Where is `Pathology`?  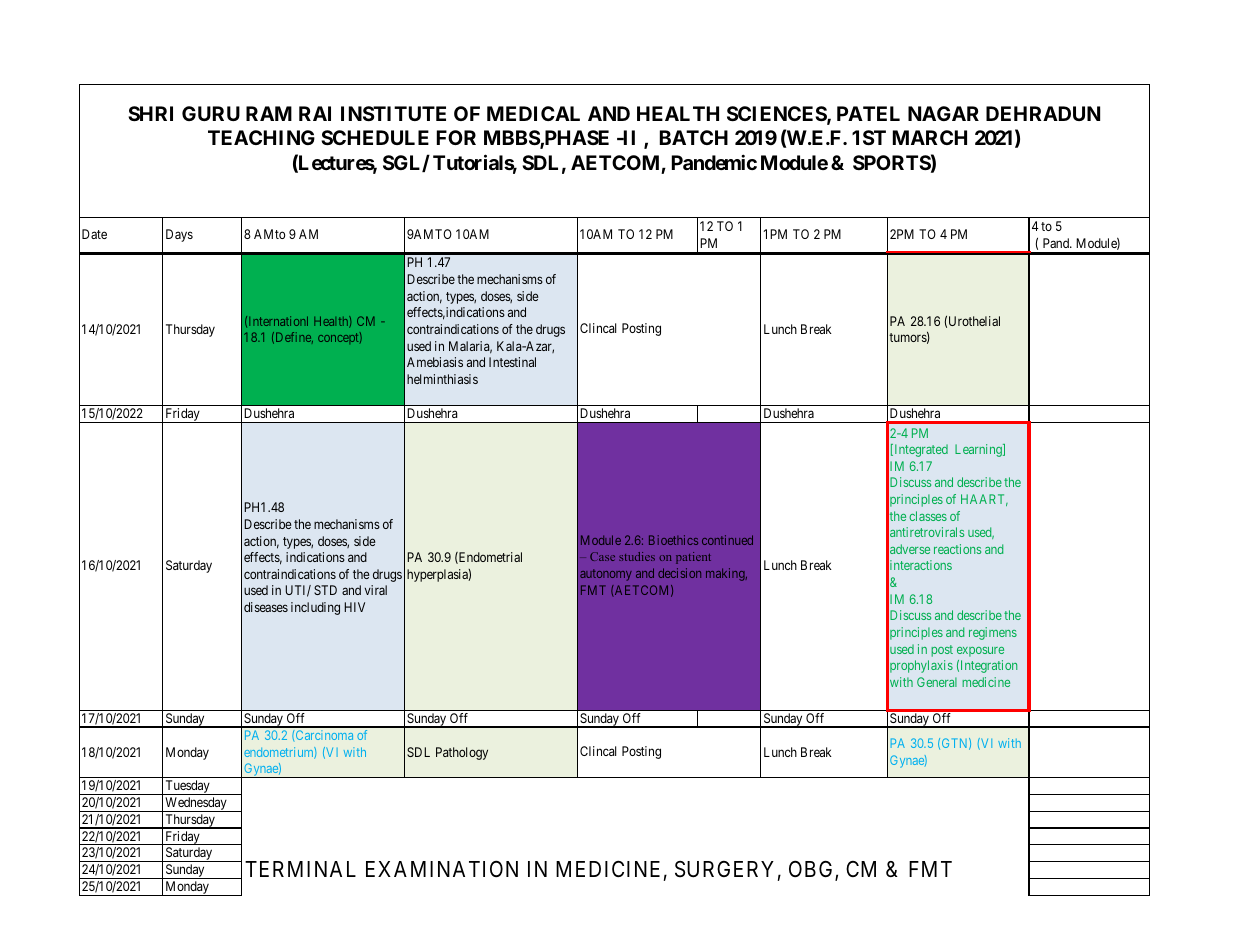
Pathology is located at coordinates (462, 753).
